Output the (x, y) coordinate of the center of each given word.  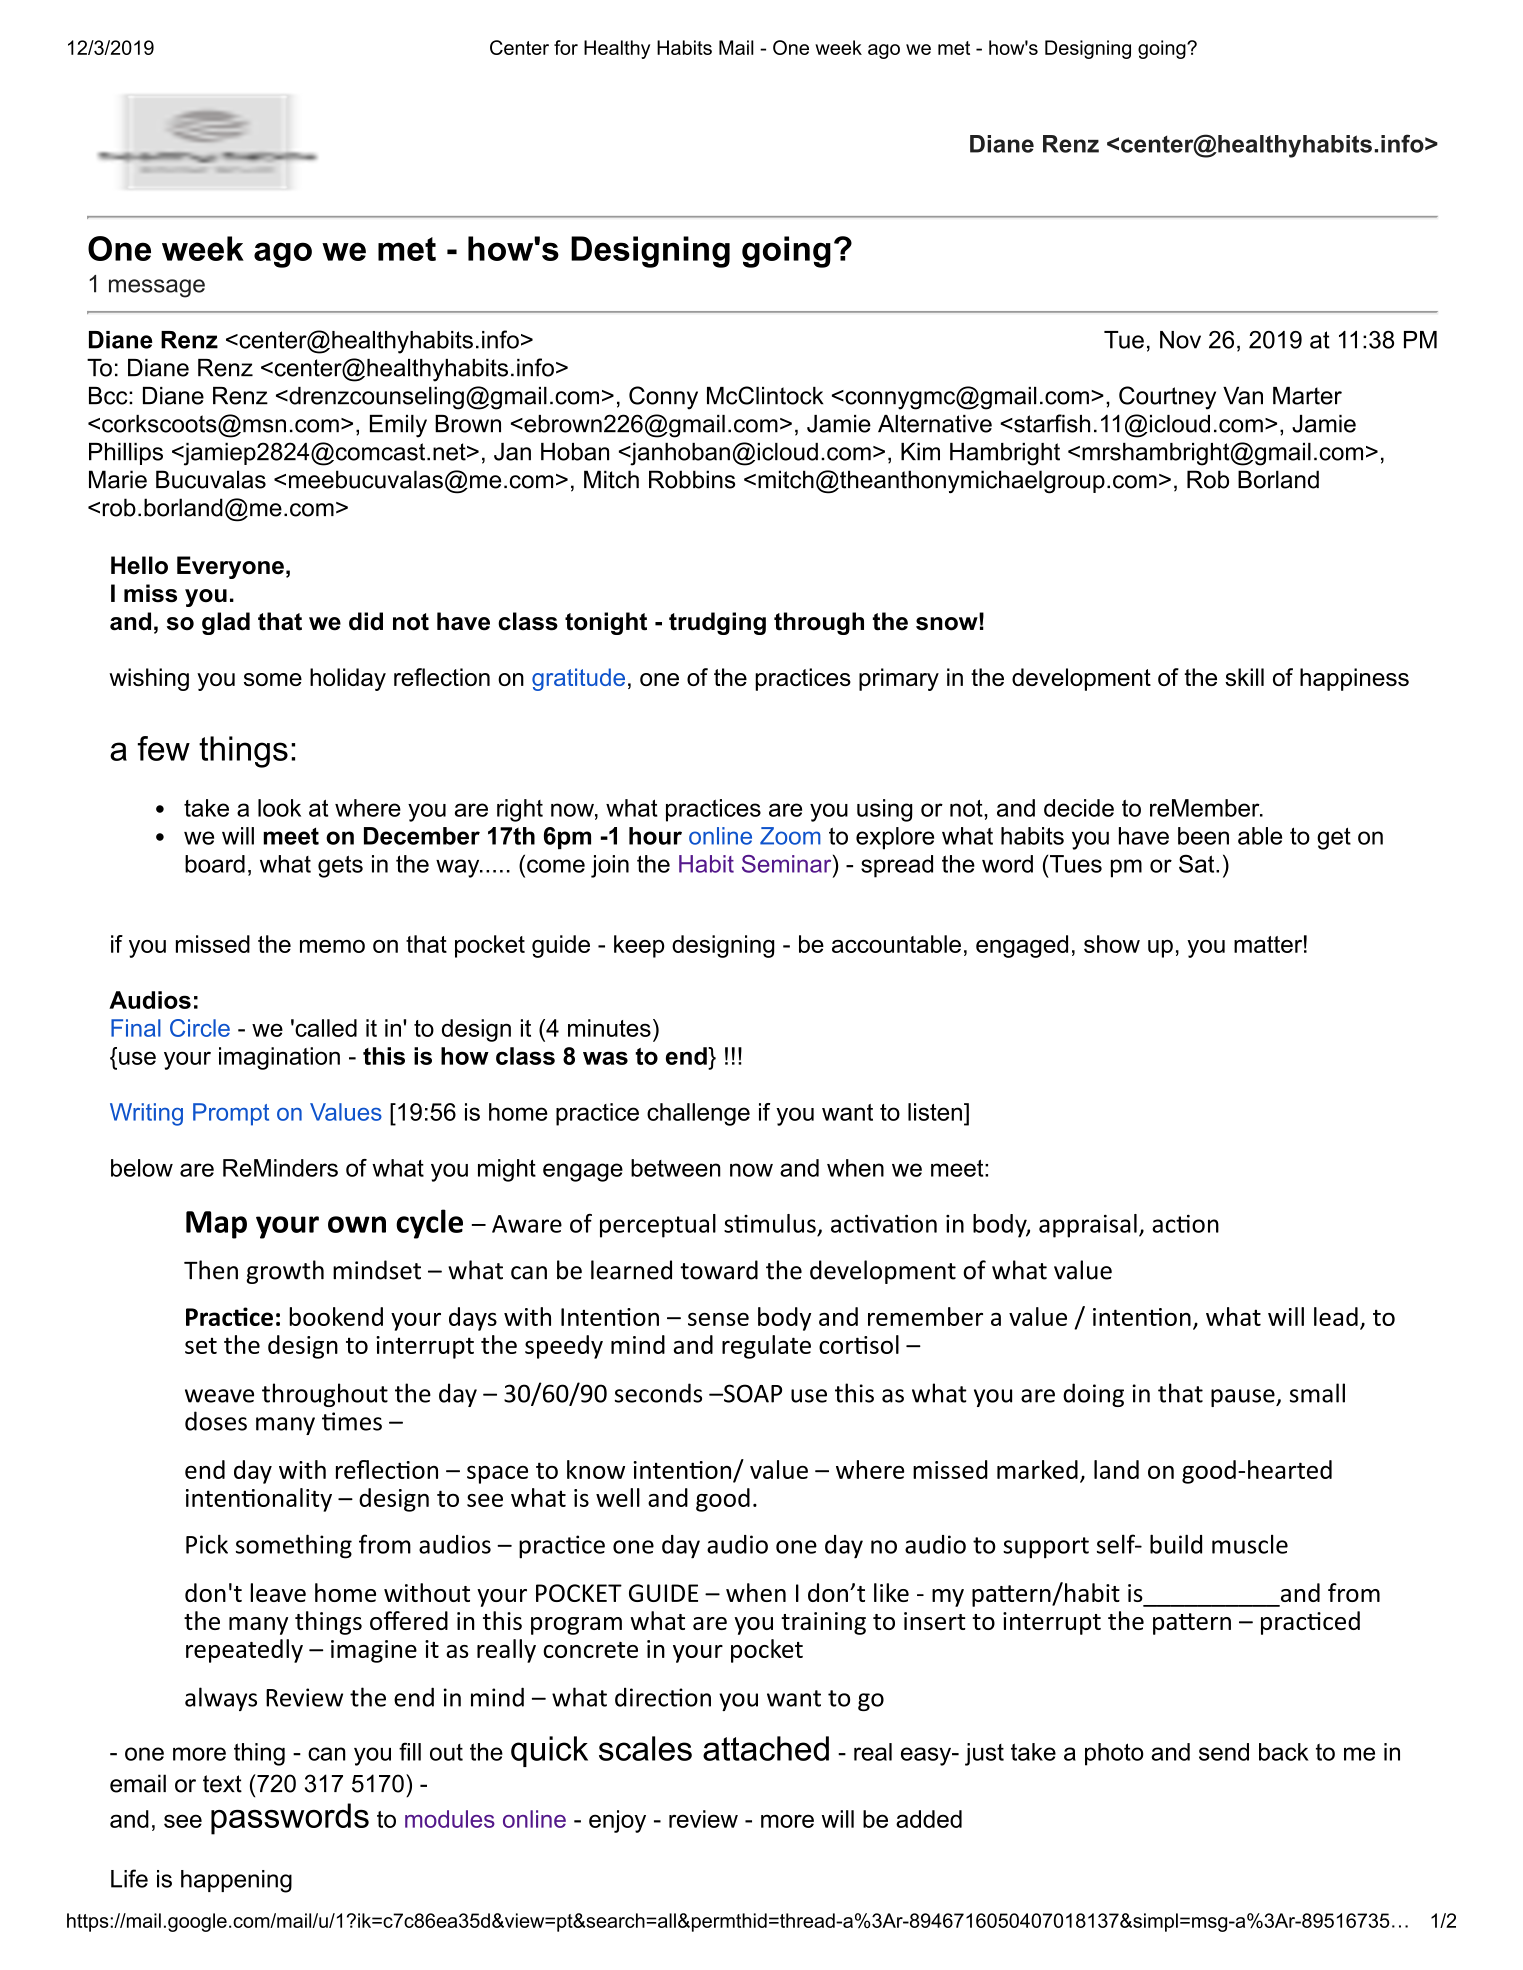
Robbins (692, 479)
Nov (1180, 340)
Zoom (790, 836)
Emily (398, 426)
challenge (698, 1114)
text (222, 1784)
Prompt (231, 1114)
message (157, 288)
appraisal (1088, 1226)
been (1203, 836)
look (279, 808)
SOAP (752, 1393)
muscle (1250, 1544)
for (566, 47)
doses (216, 1421)
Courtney (1167, 398)
